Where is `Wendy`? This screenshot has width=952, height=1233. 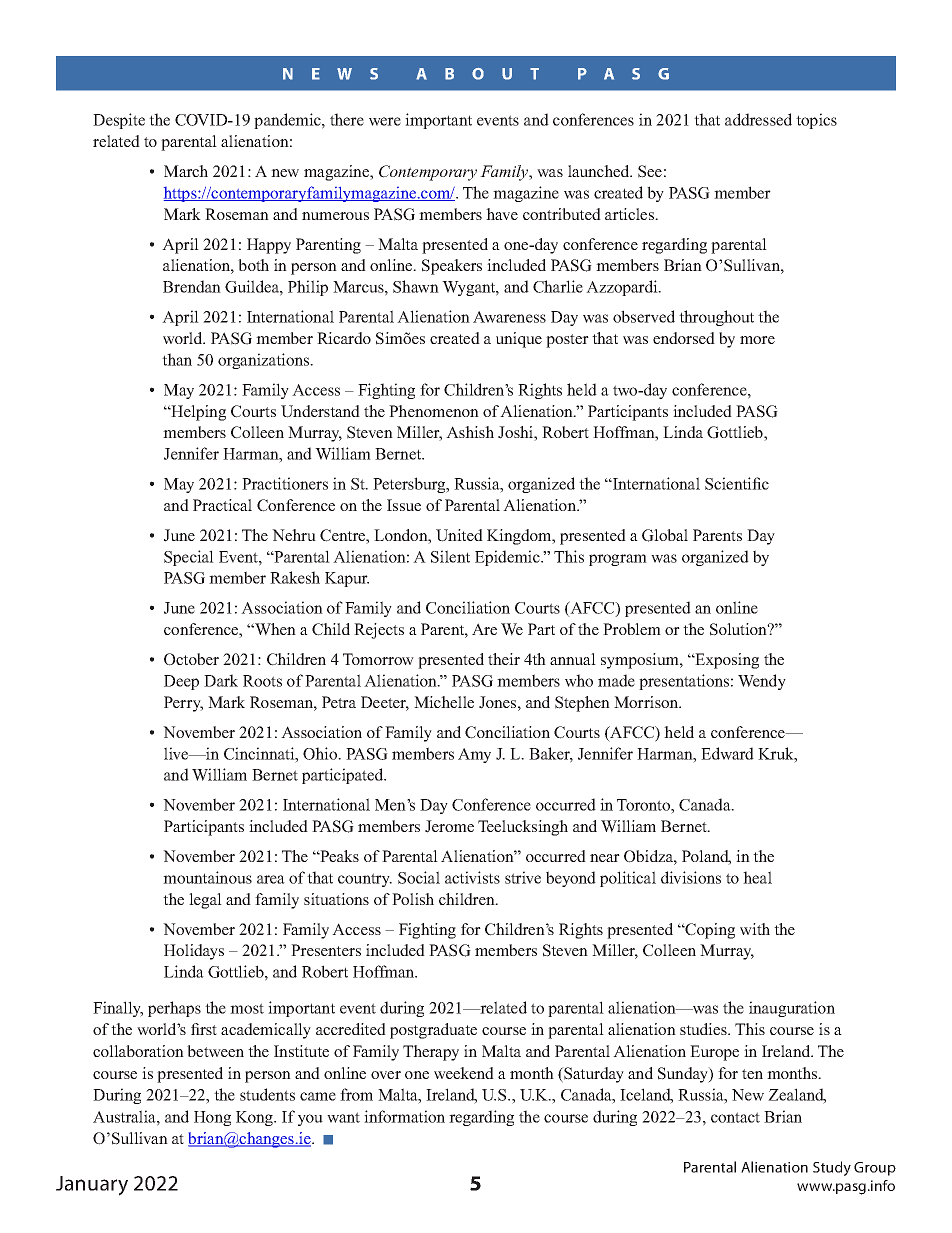
Wendy is located at coordinates (762, 682).
